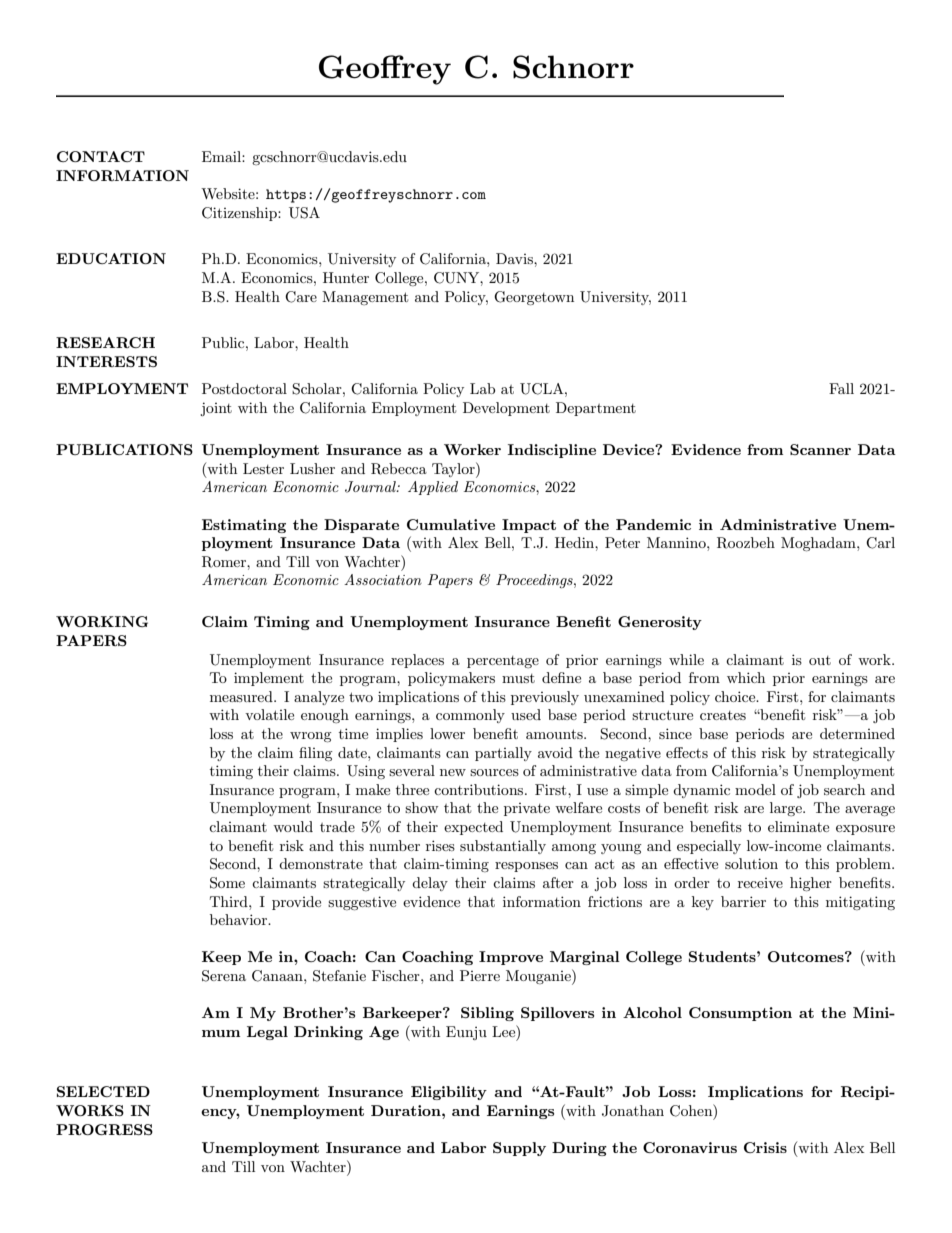  I want to click on Fall, so click(841, 388).
